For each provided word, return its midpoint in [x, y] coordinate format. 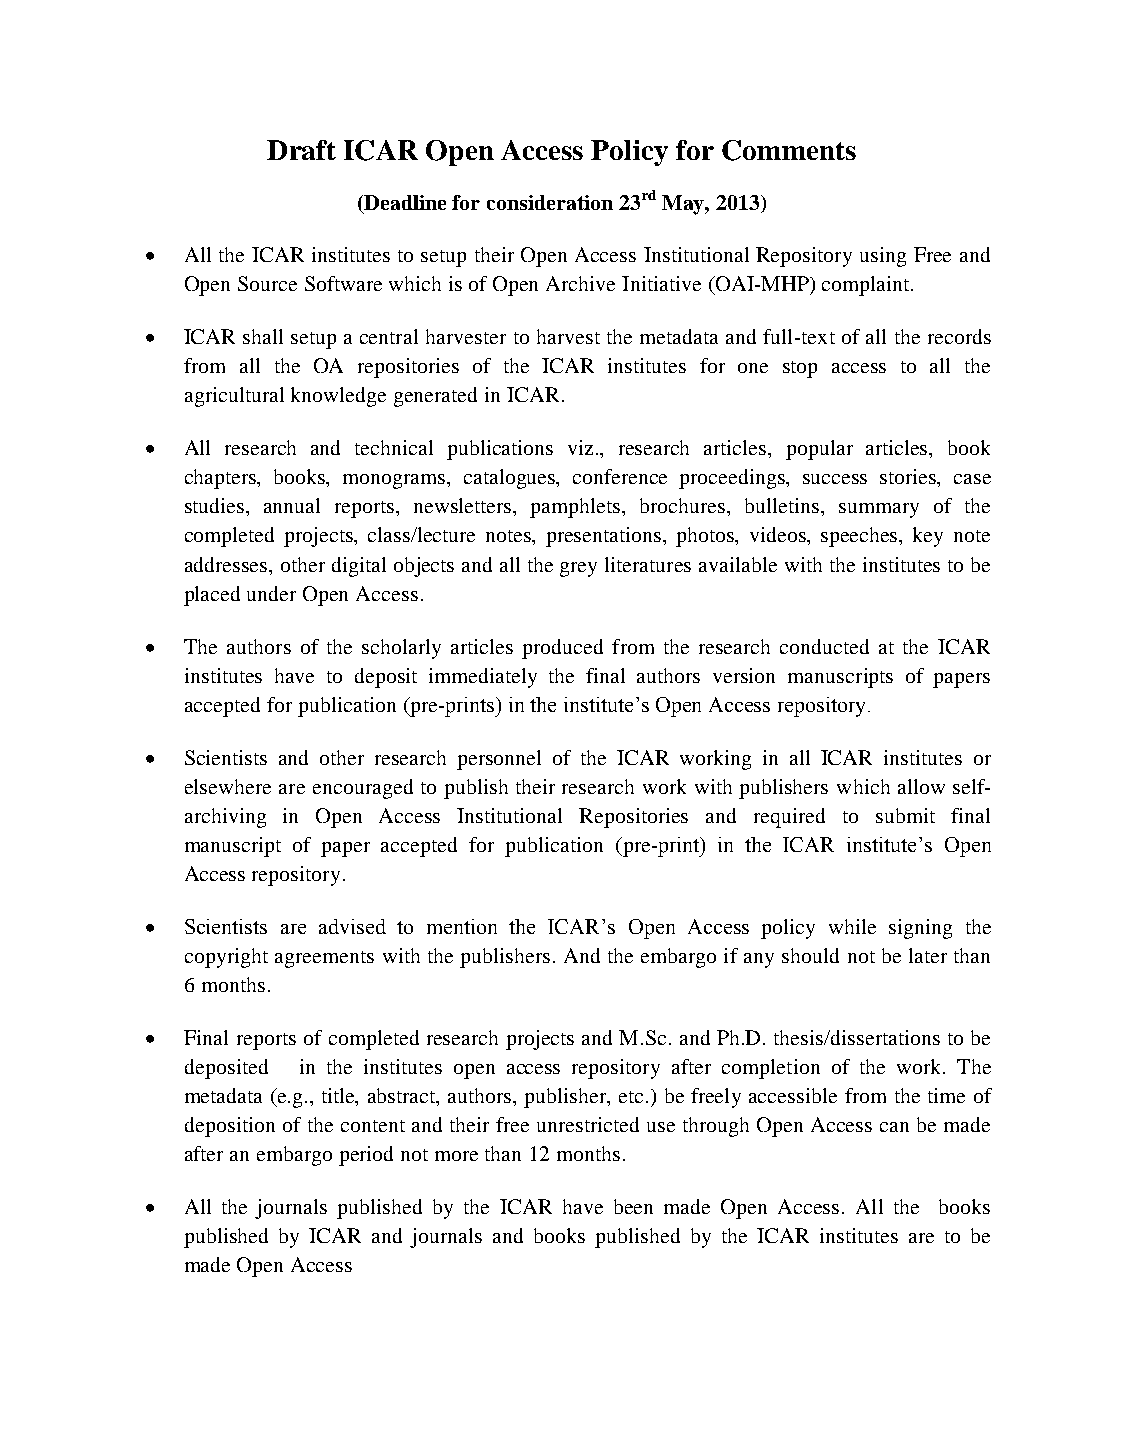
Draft [301, 150]
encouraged [363, 789]
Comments [789, 150]
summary [879, 510]
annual [292, 505]
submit [905, 815]
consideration [550, 202]
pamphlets [576, 508]
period [366, 1156]
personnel [499, 760]
